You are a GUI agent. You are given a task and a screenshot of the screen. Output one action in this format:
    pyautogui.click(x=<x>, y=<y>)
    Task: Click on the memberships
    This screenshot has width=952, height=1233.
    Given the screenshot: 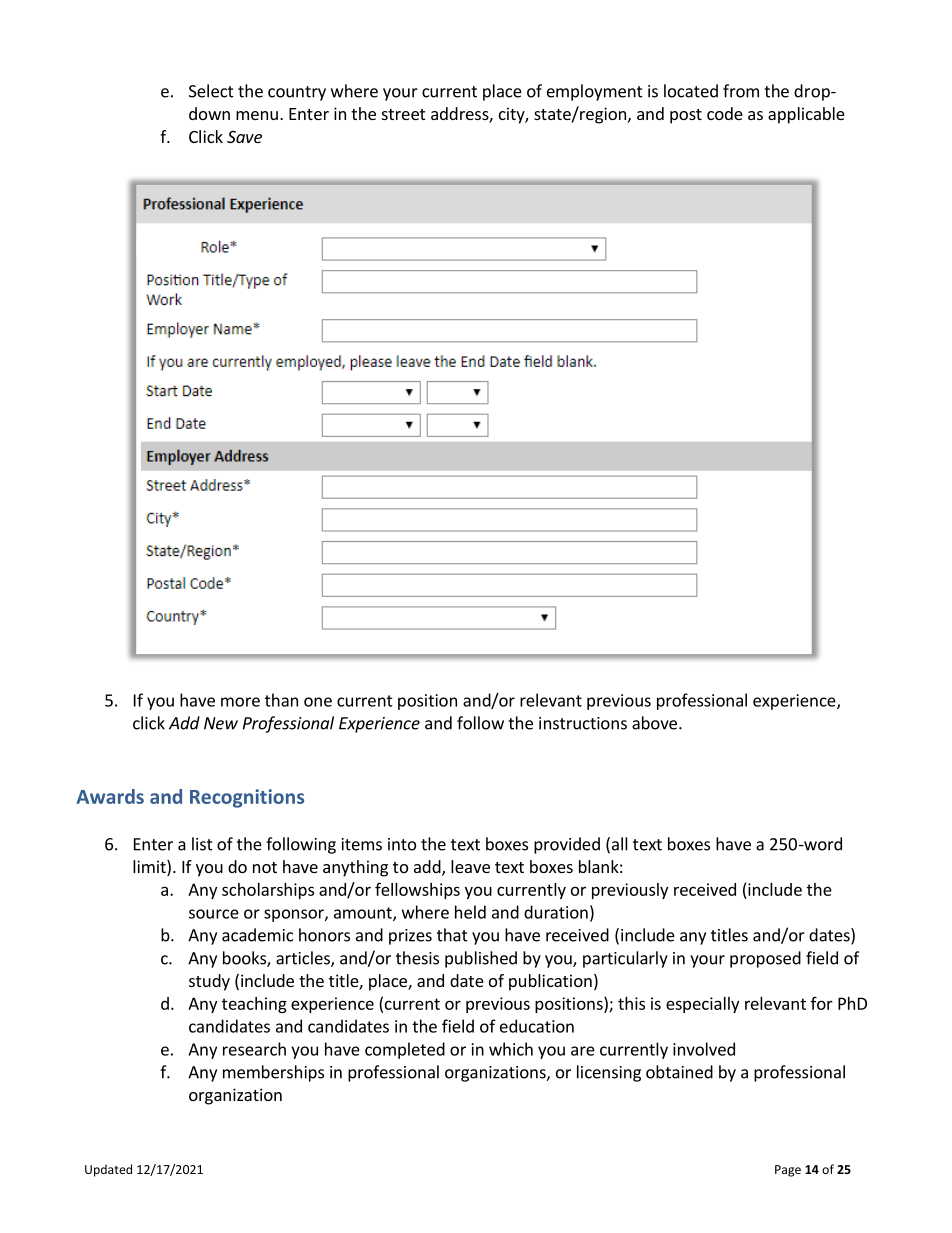 What is the action you would take?
    pyautogui.click(x=273, y=1073)
